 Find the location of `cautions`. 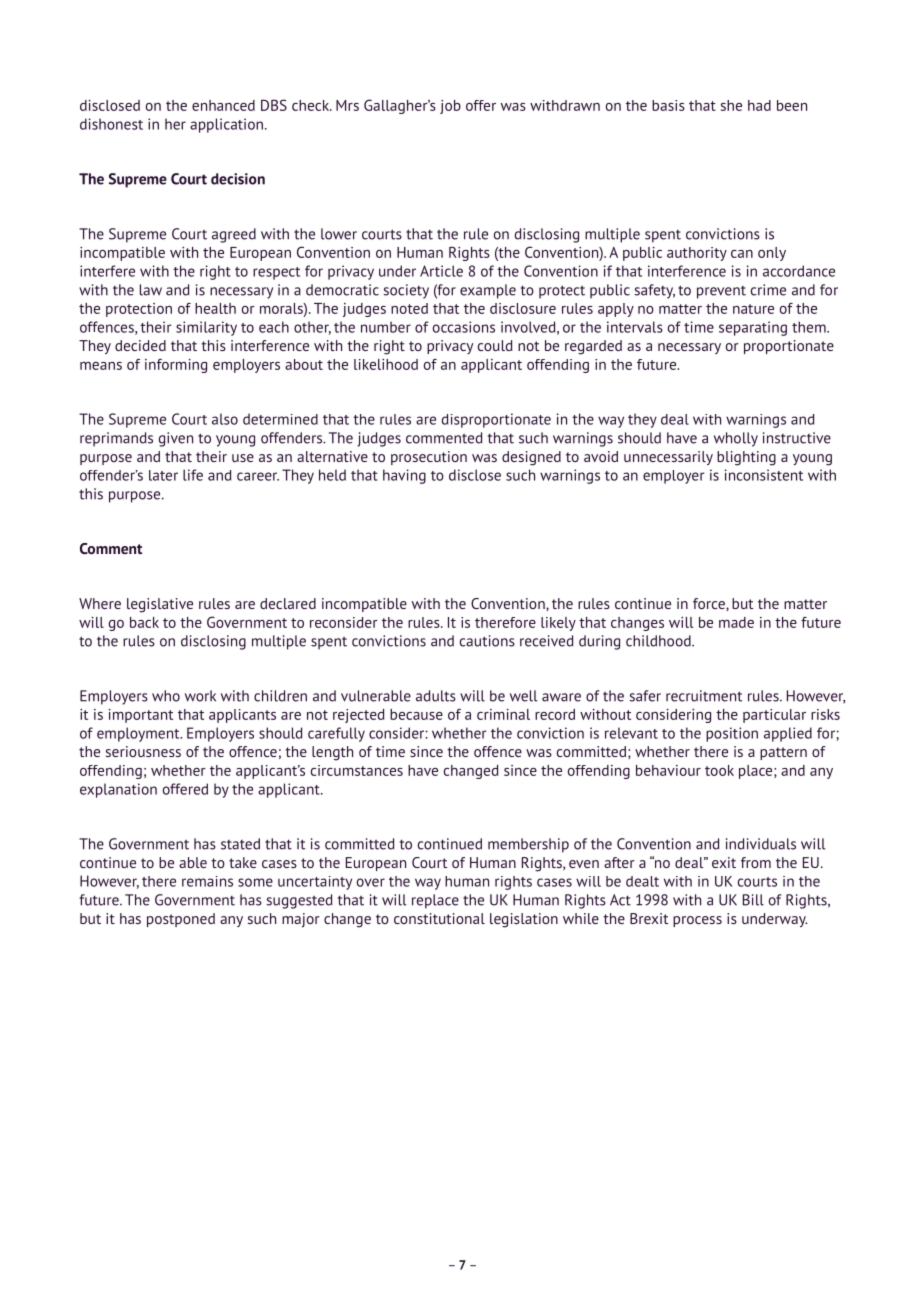

cautions is located at coordinates (487, 641).
